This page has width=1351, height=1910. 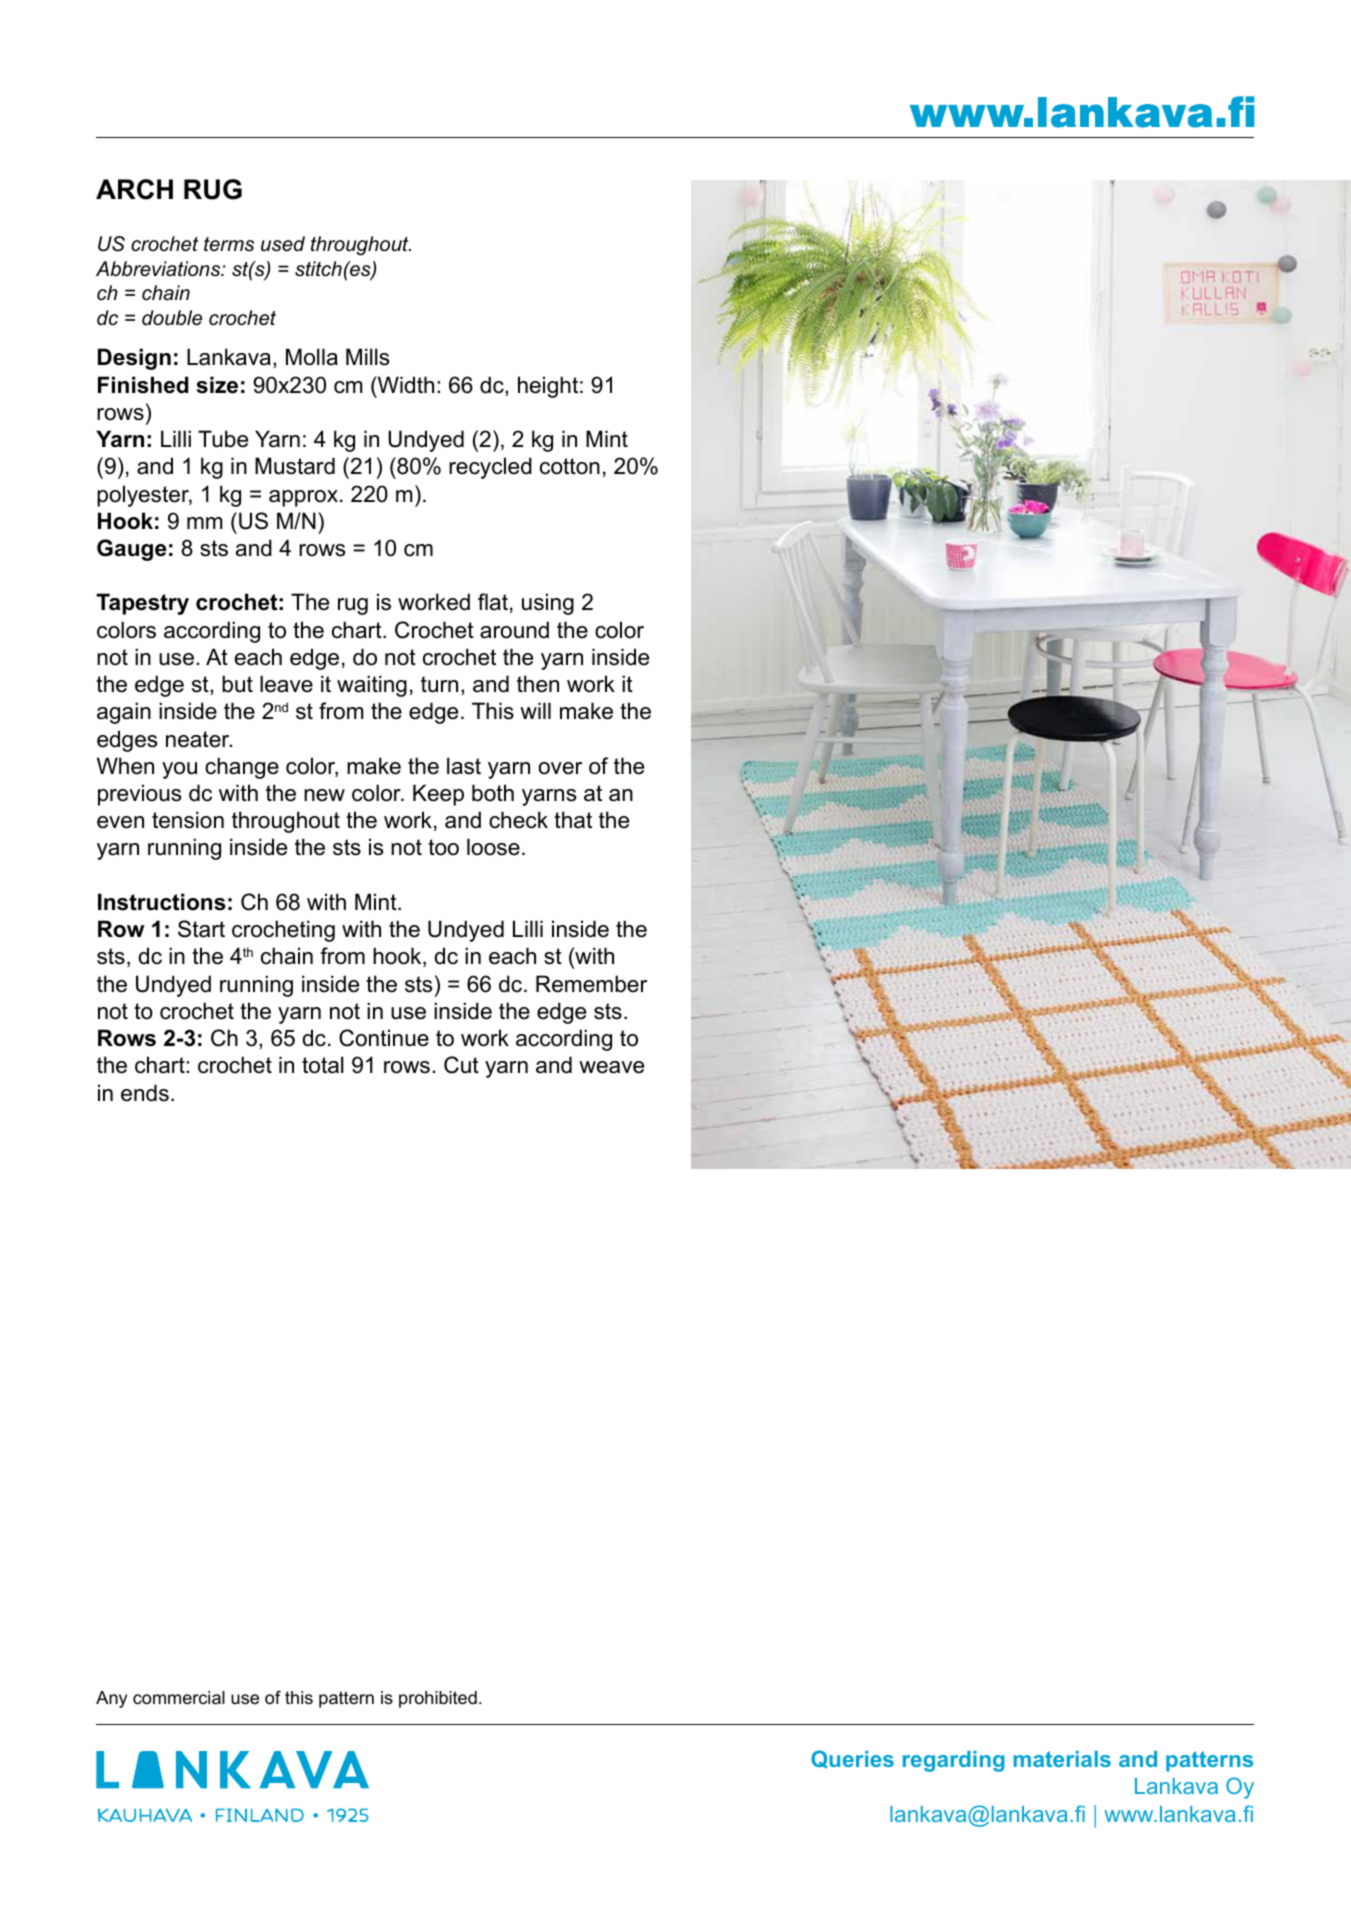 I want to click on Width, so click(x=405, y=385).
